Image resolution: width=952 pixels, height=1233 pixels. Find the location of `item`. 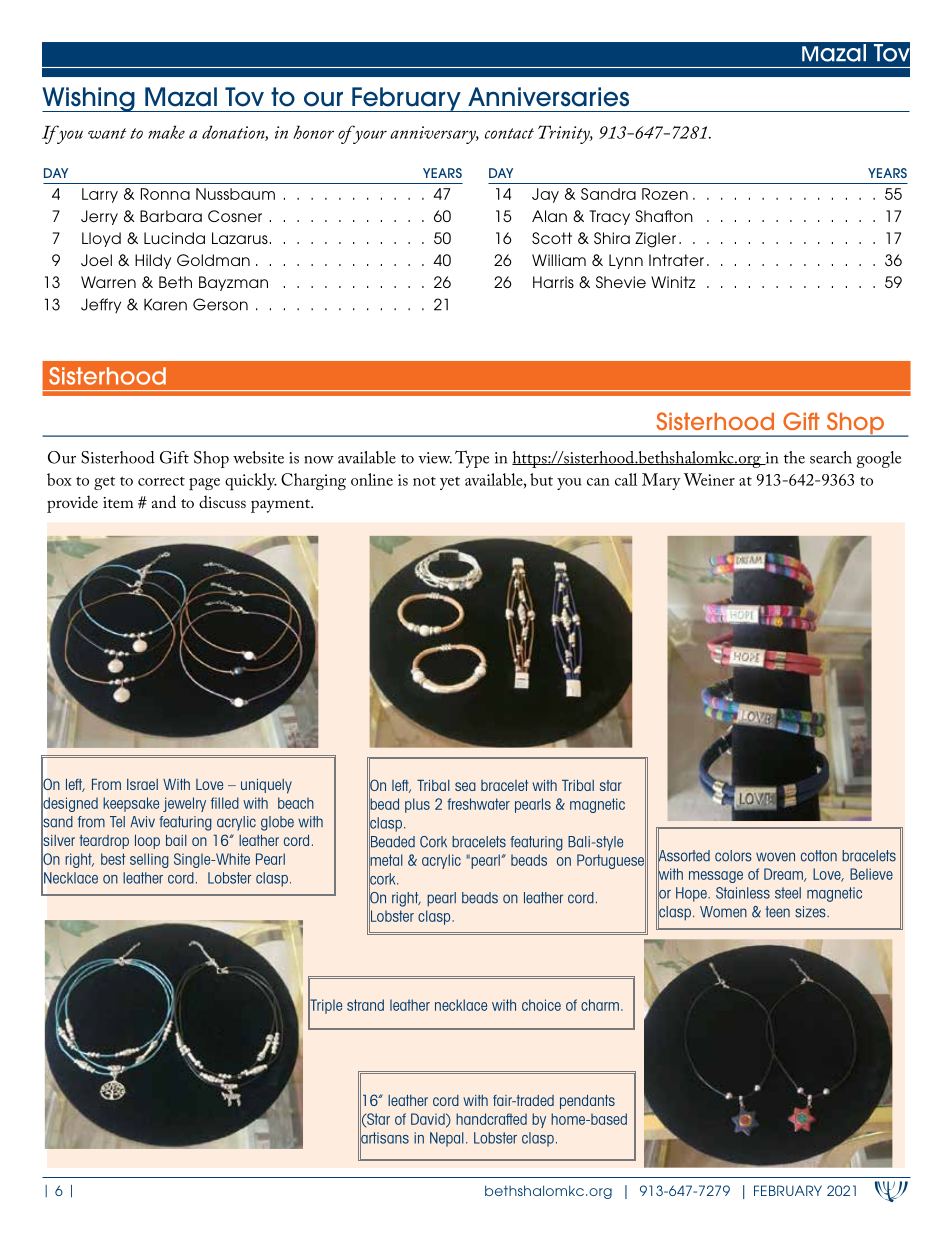

item is located at coordinates (118, 502).
